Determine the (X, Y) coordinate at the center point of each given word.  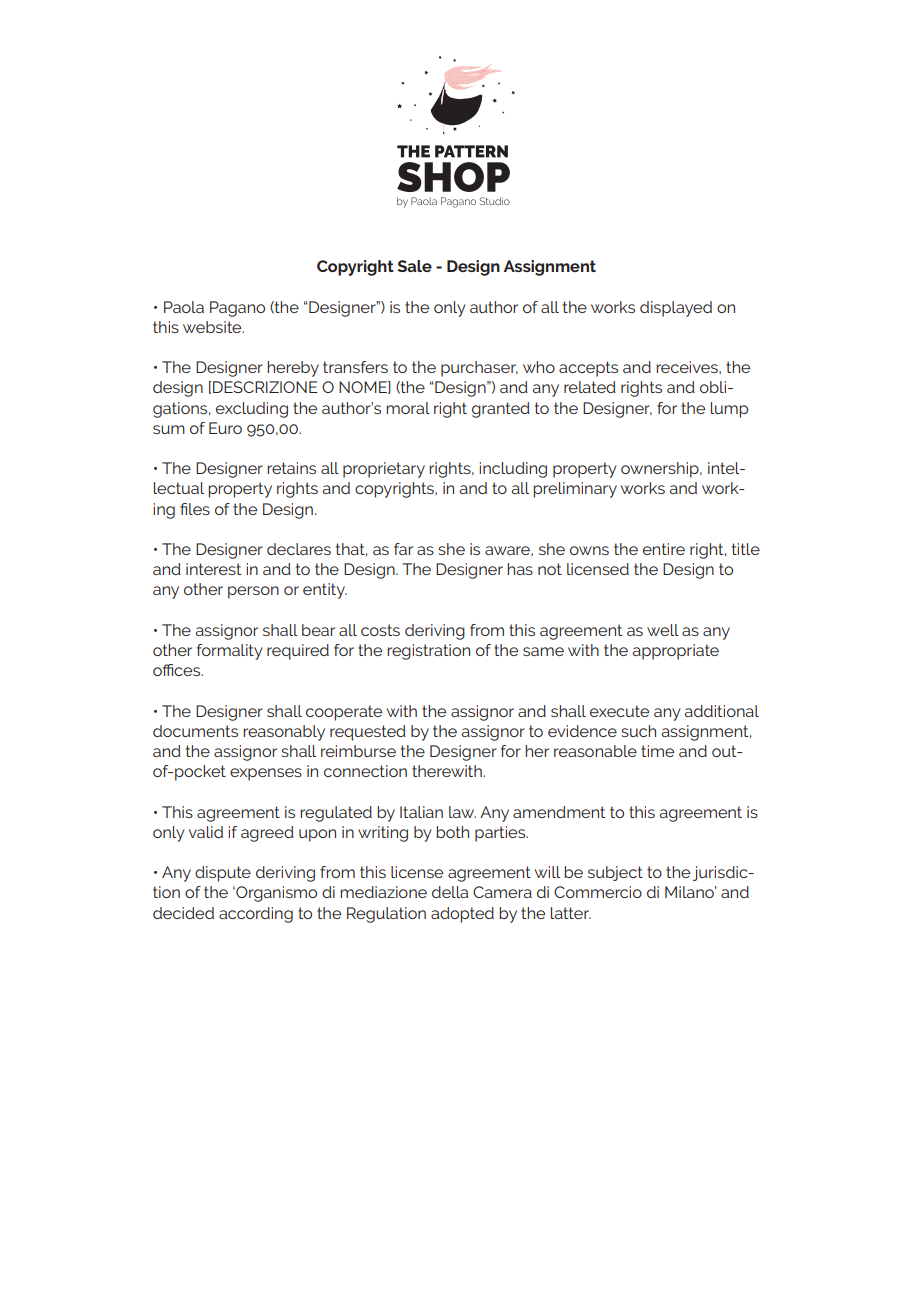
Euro (225, 428)
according (256, 915)
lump (729, 410)
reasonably (284, 733)
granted (501, 410)
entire (664, 549)
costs (380, 630)
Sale (415, 266)
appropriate (676, 652)
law (462, 812)
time (657, 751)
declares (299, 549)
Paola (184, 307)
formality (230, 652)
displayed (676, 309)
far (403, 549)
